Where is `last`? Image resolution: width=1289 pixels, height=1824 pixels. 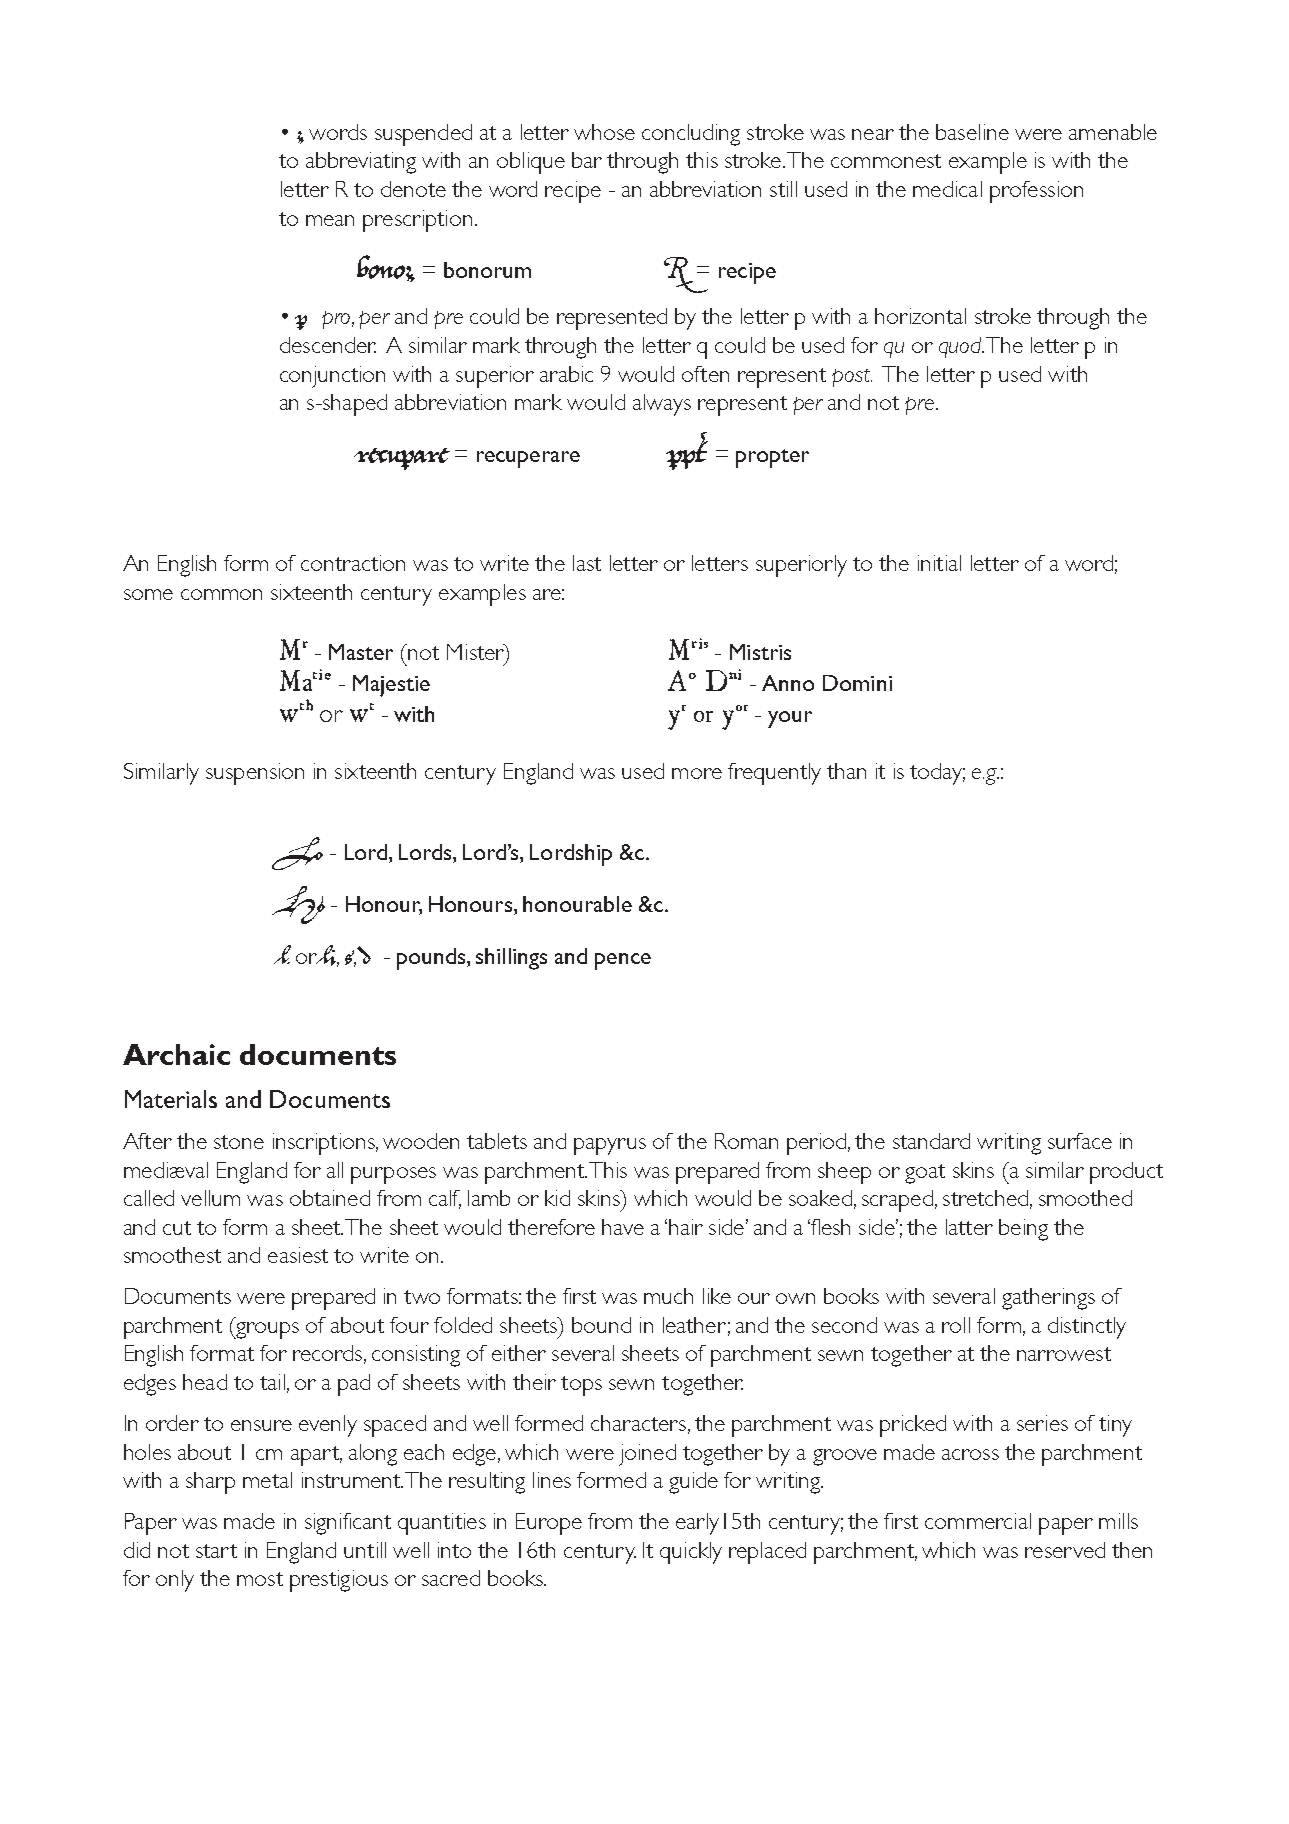 last is located at coordinates (587, 563).
